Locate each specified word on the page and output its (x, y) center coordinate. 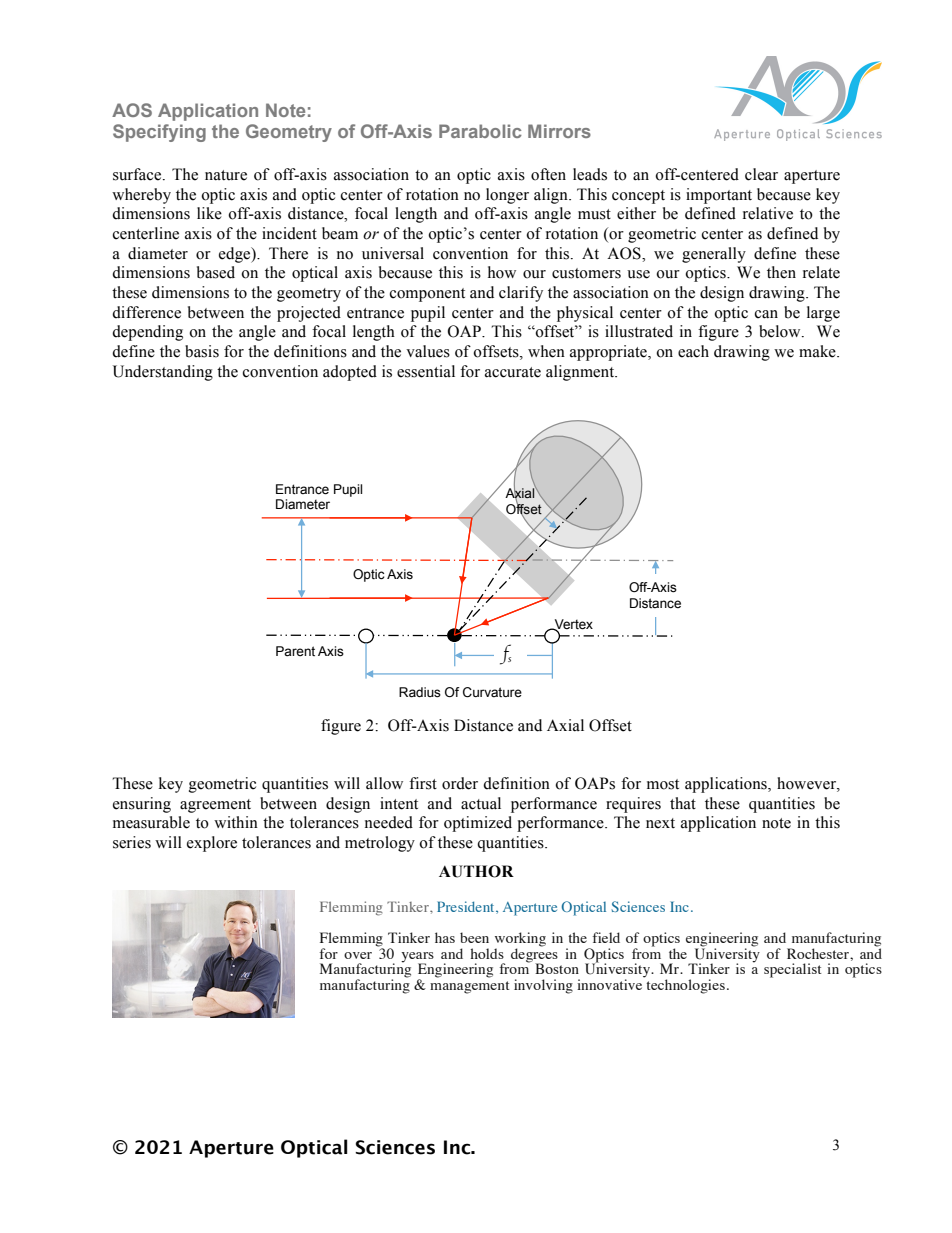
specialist (793, 970)
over (358, 955)
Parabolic (480, 131)
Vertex (572, 625)
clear (761, 174)
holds (487, 953)
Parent (295, 651)
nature (226, 175)
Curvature (492, 692)
